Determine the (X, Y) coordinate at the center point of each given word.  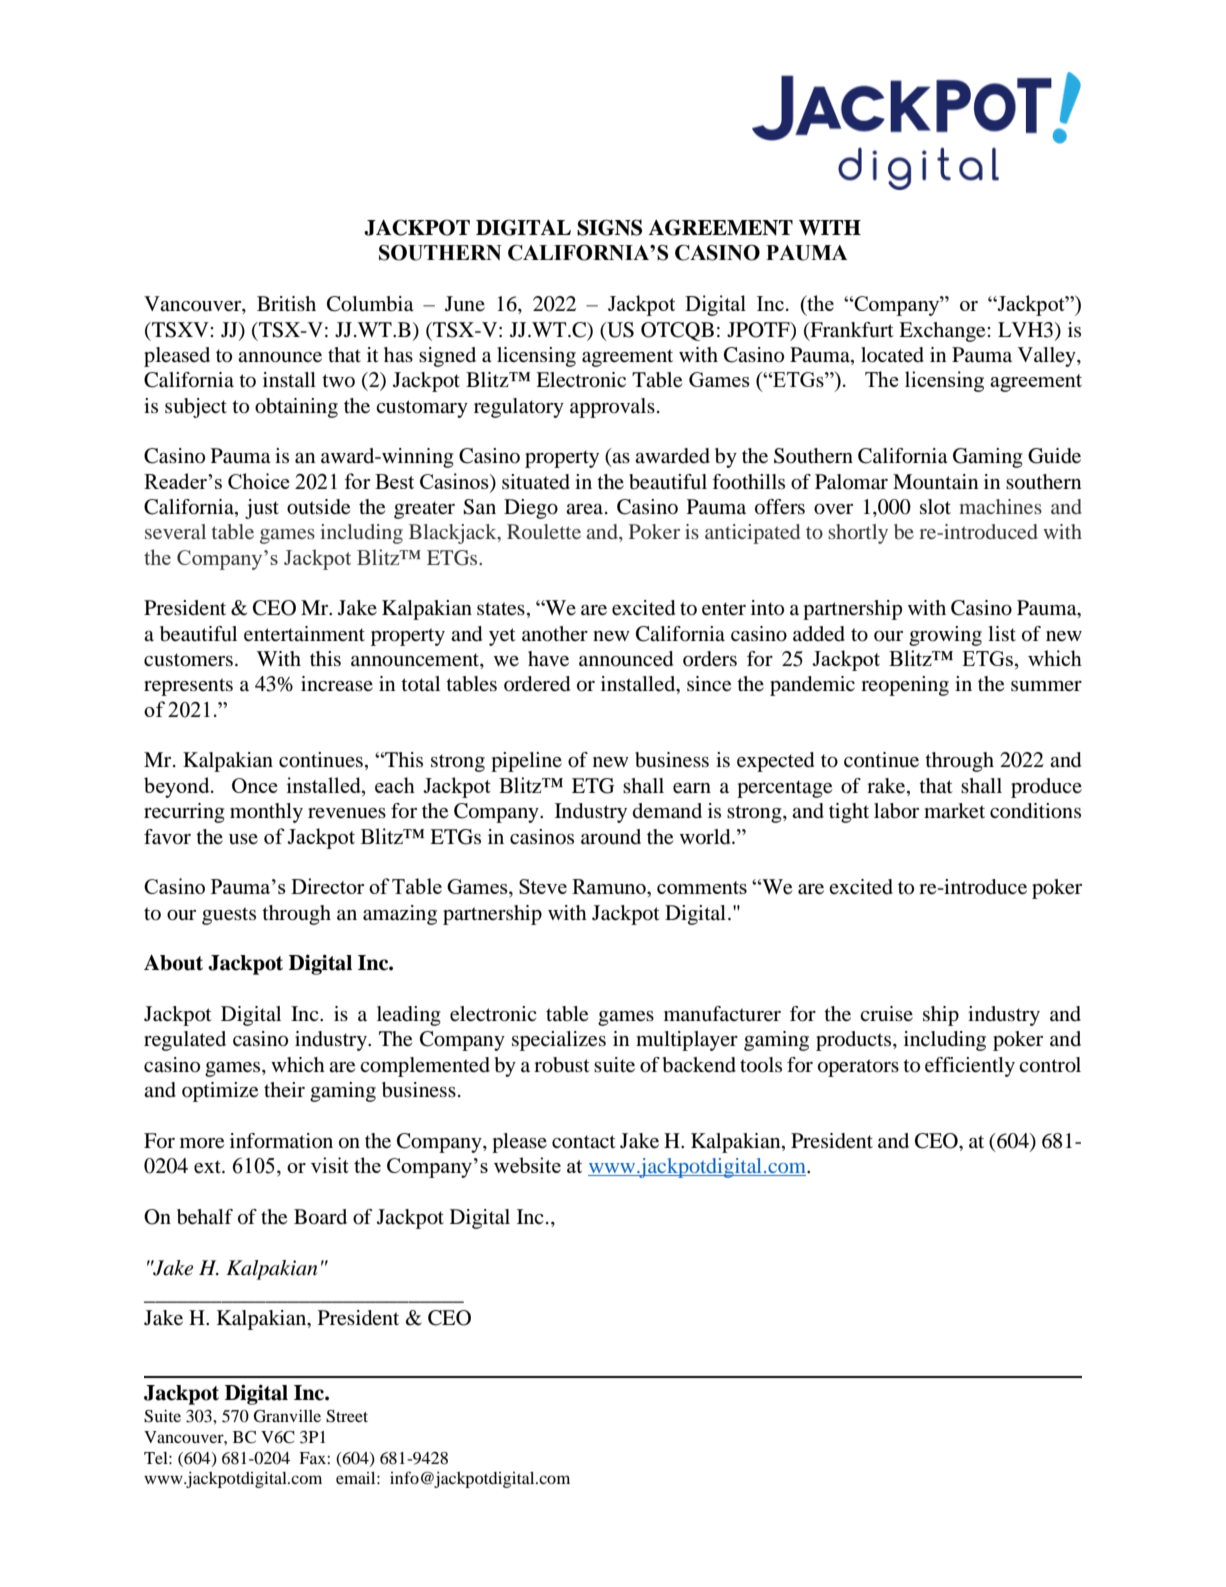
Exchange (943, 332)
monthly (266, 813)
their (284, 1089)
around (611, 837)
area (584, 509)
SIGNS (609, 227)
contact (584, 1142)
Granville (287, 1416)
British (286, 303)
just (262, 509)
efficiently (970, 1067)
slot (935, 507)
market (954, 811)
